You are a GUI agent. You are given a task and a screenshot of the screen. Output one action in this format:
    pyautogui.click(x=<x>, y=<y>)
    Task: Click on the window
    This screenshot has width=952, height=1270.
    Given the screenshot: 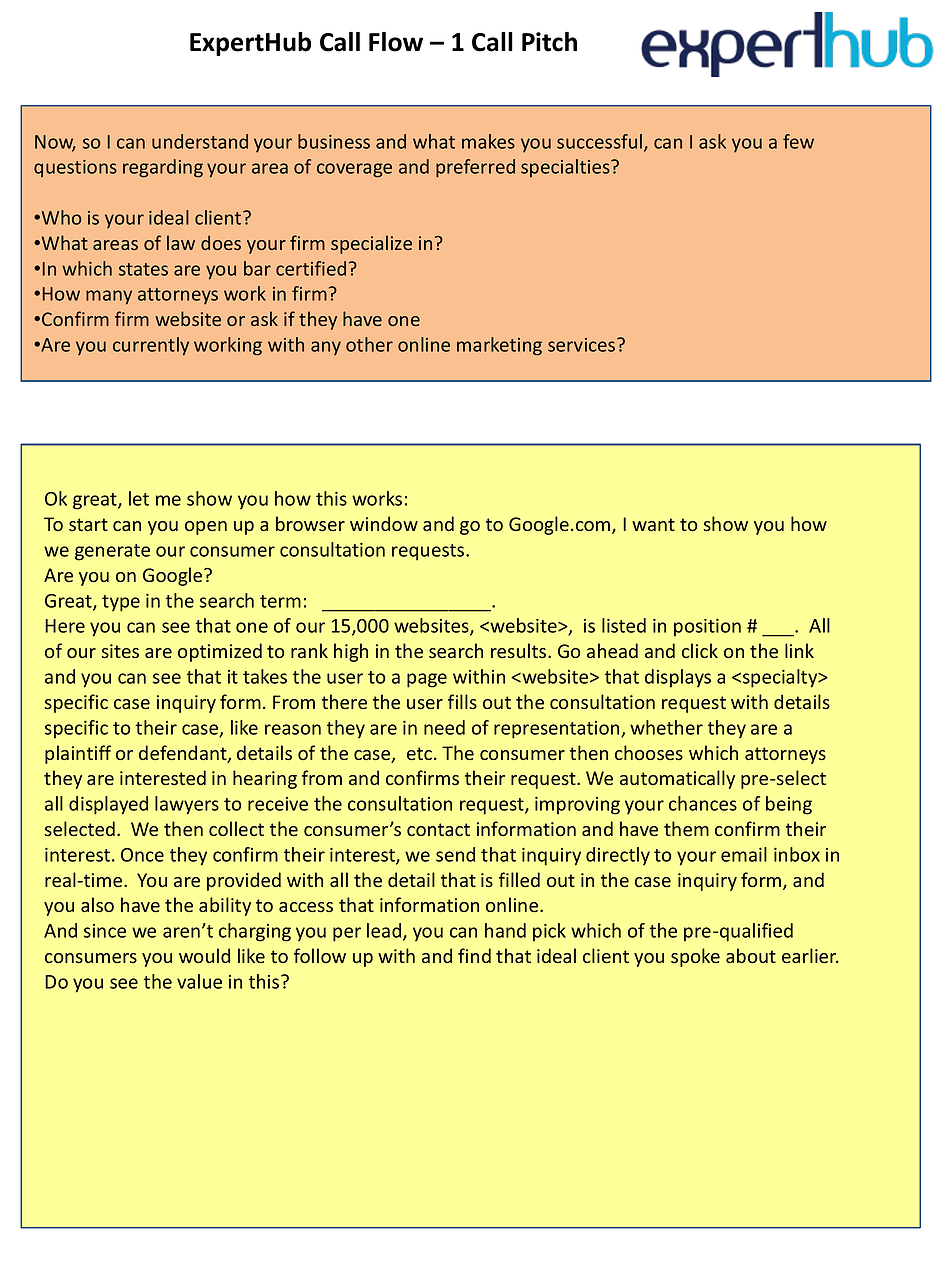 What is the action you would take?
    pyautogui.click(x=384, y=523)
